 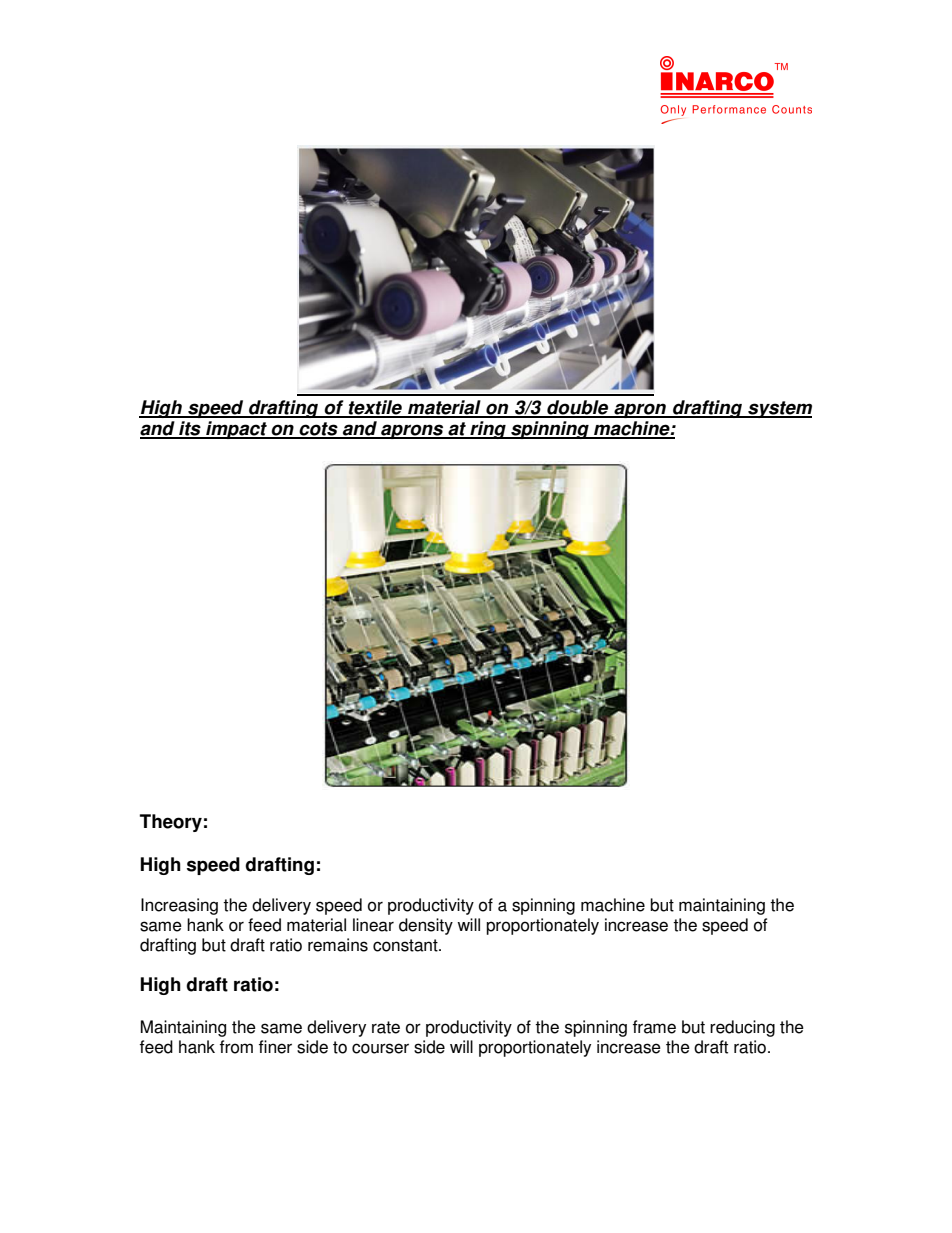 I want to click on from, so click(x=236, y=1047).
